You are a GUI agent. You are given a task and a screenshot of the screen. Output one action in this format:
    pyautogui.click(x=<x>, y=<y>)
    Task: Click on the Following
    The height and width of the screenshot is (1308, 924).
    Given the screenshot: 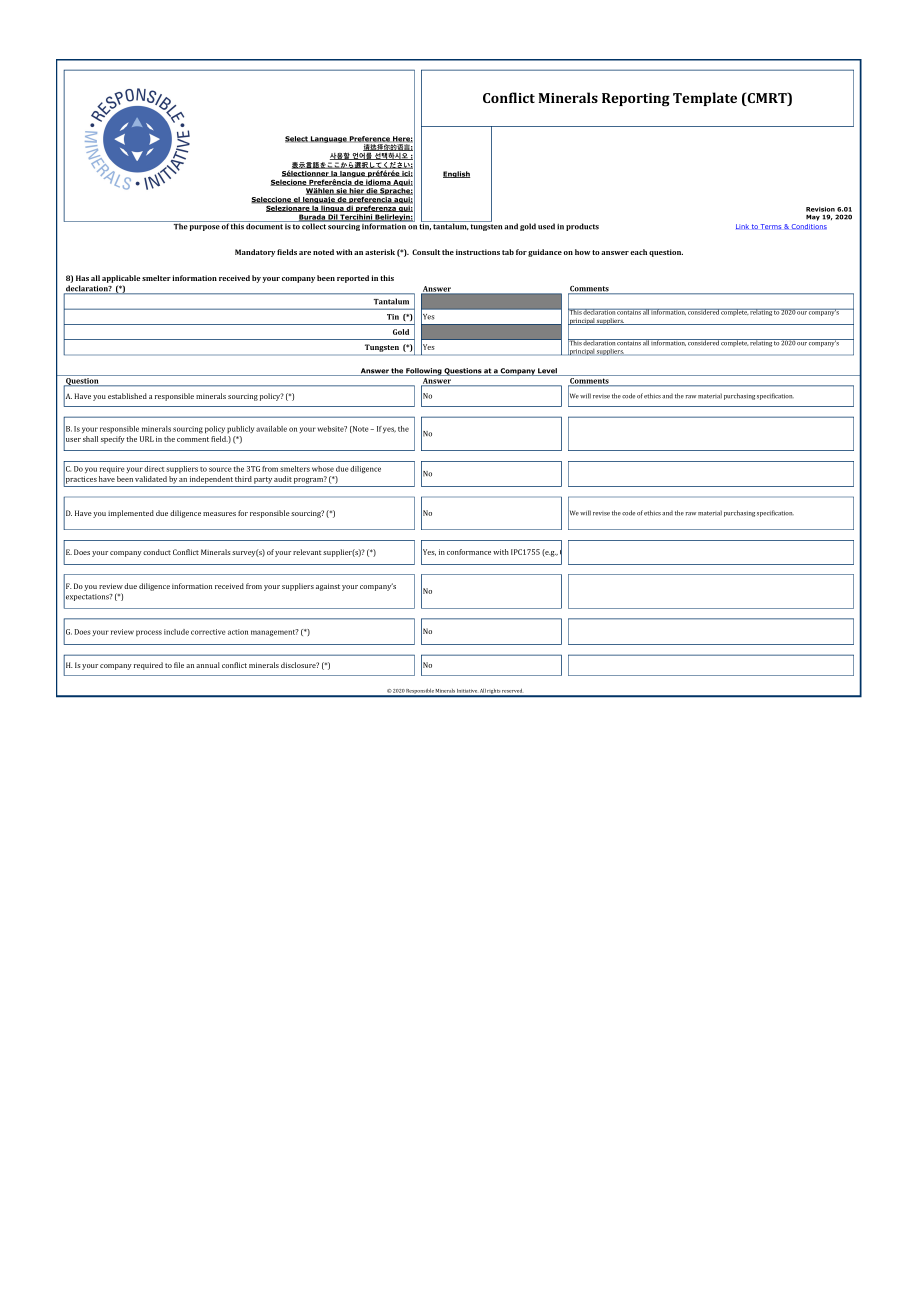 What is the action you would take?
    pyautogui.click(x=424, y=372)
